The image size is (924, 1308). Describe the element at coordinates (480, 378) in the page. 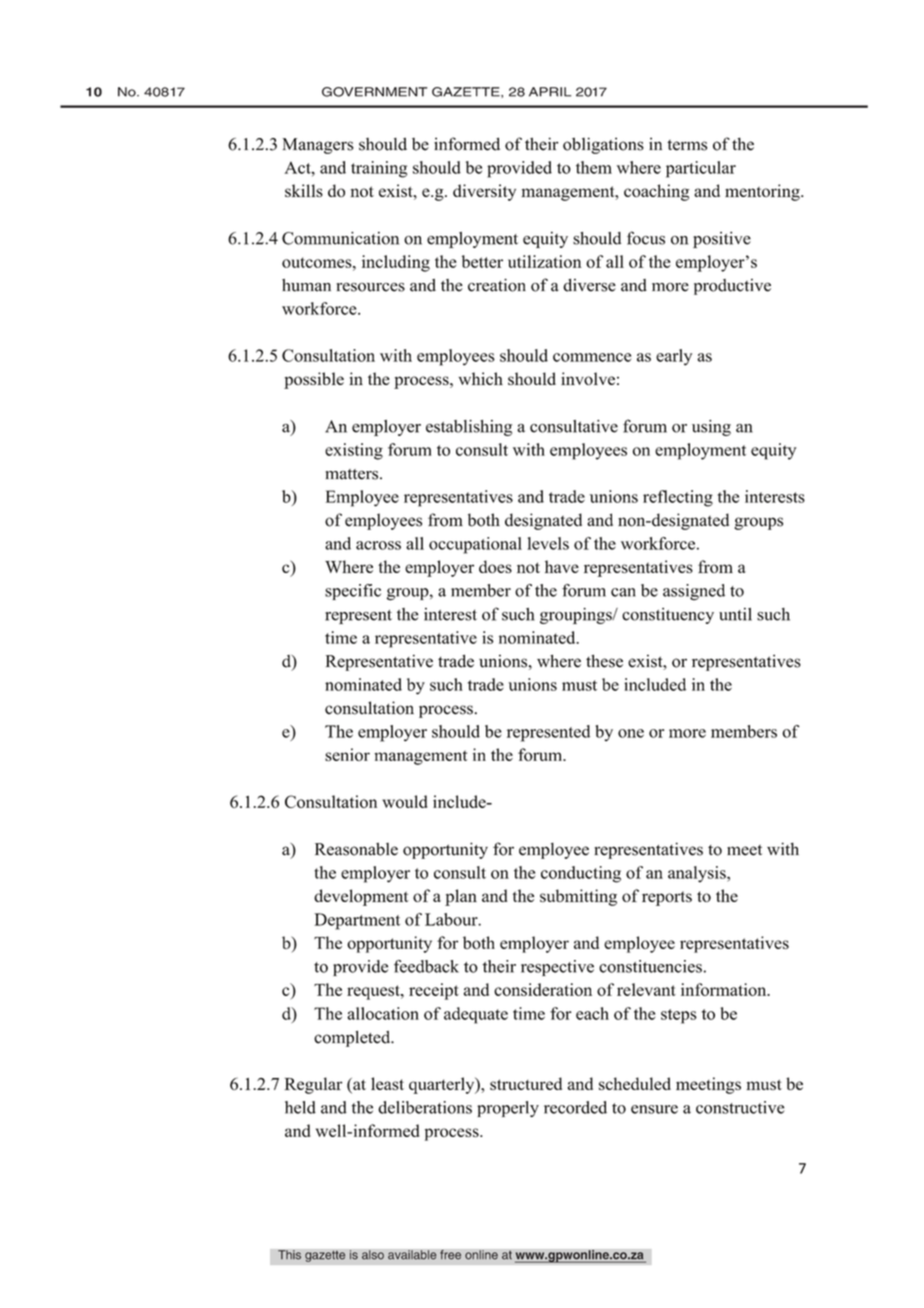

I see `which` at that location.
